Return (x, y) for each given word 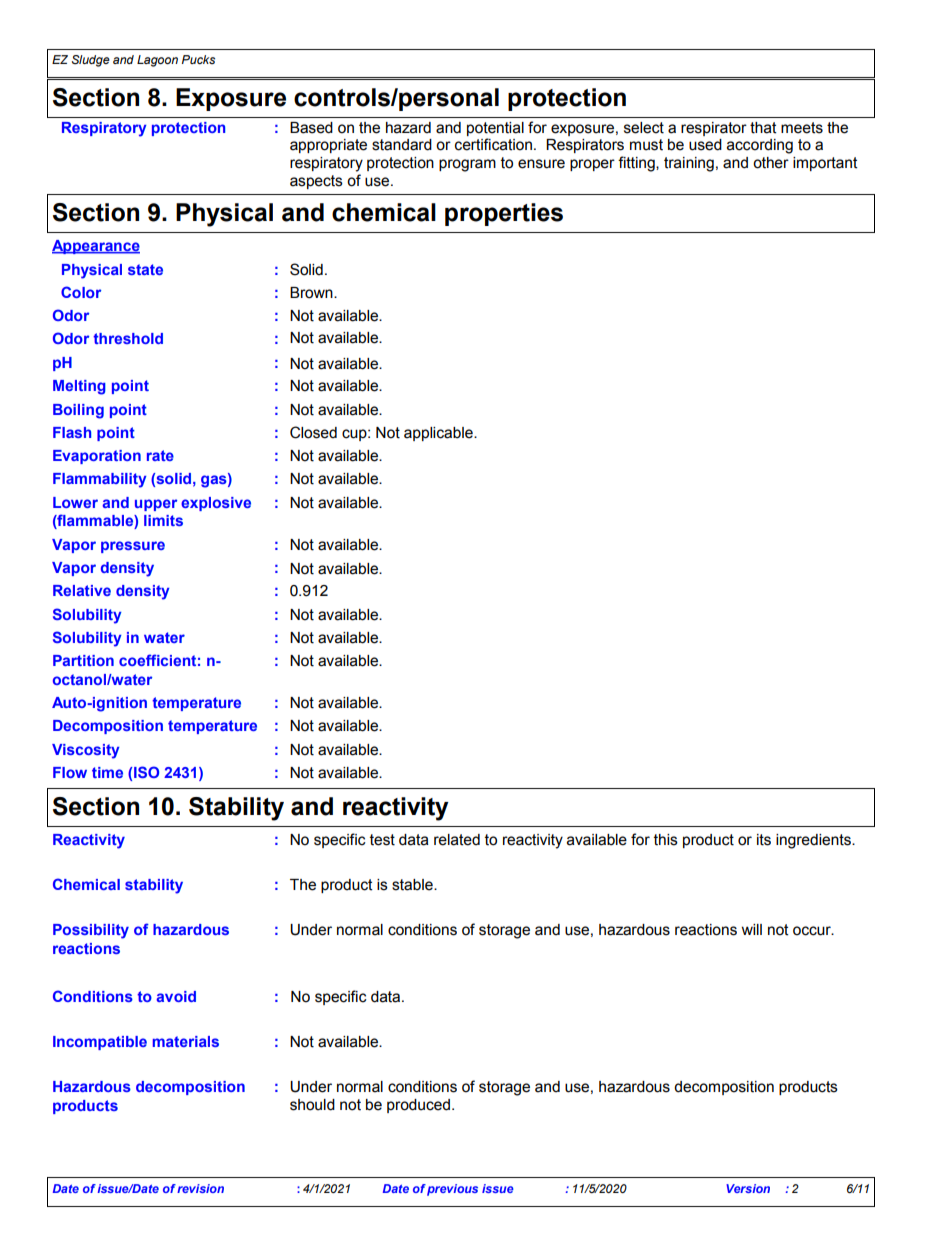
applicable (439, 434)
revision (200, 1188)
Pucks (198, 59)
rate (160, 455)
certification (493, 144)
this (666, 840)
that (763, 128)
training (689, 164)
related (457, 840)
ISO (146, 772)
